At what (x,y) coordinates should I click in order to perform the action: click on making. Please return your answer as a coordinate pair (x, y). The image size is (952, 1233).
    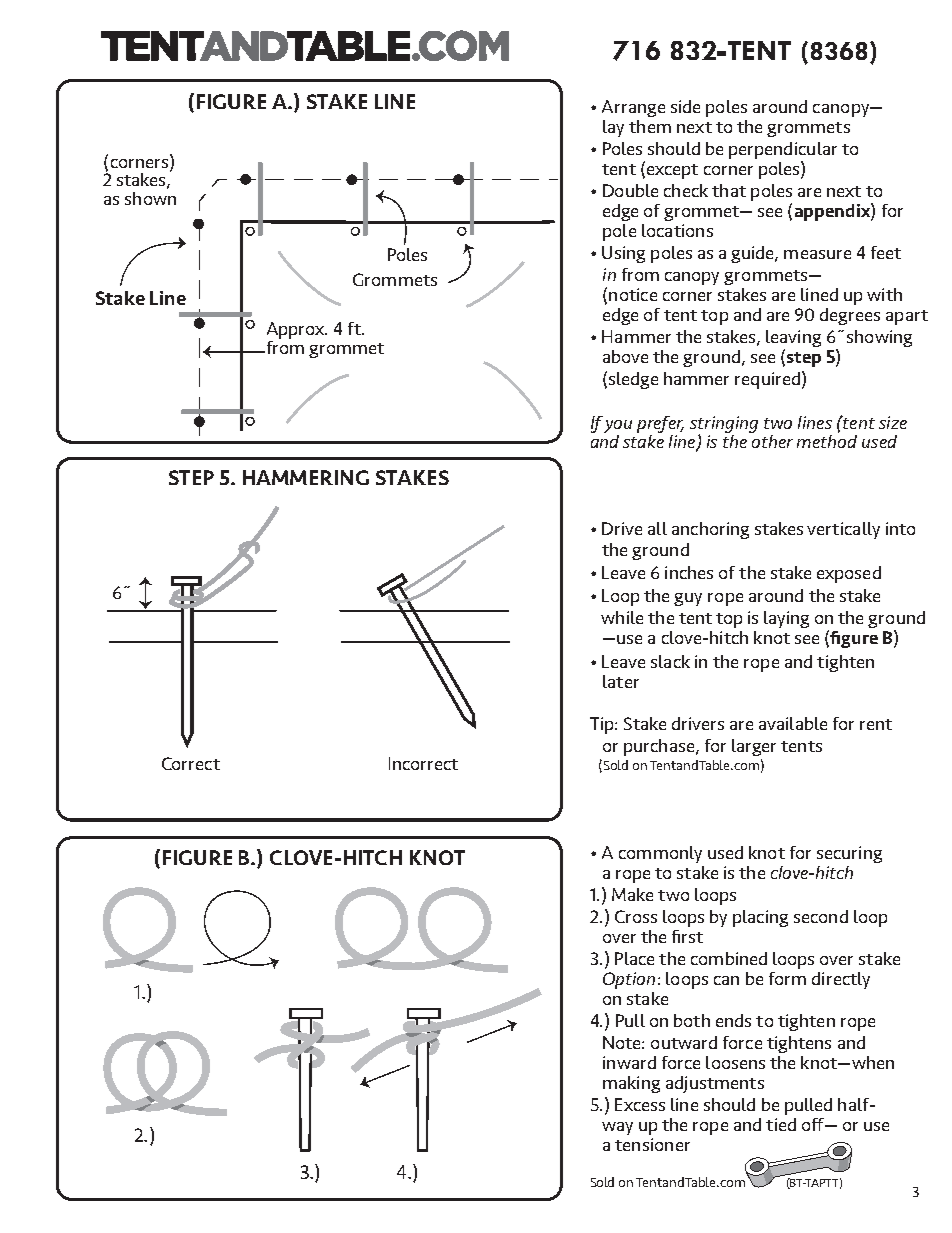
    Looking at the image, I should click on (631, 1084).
